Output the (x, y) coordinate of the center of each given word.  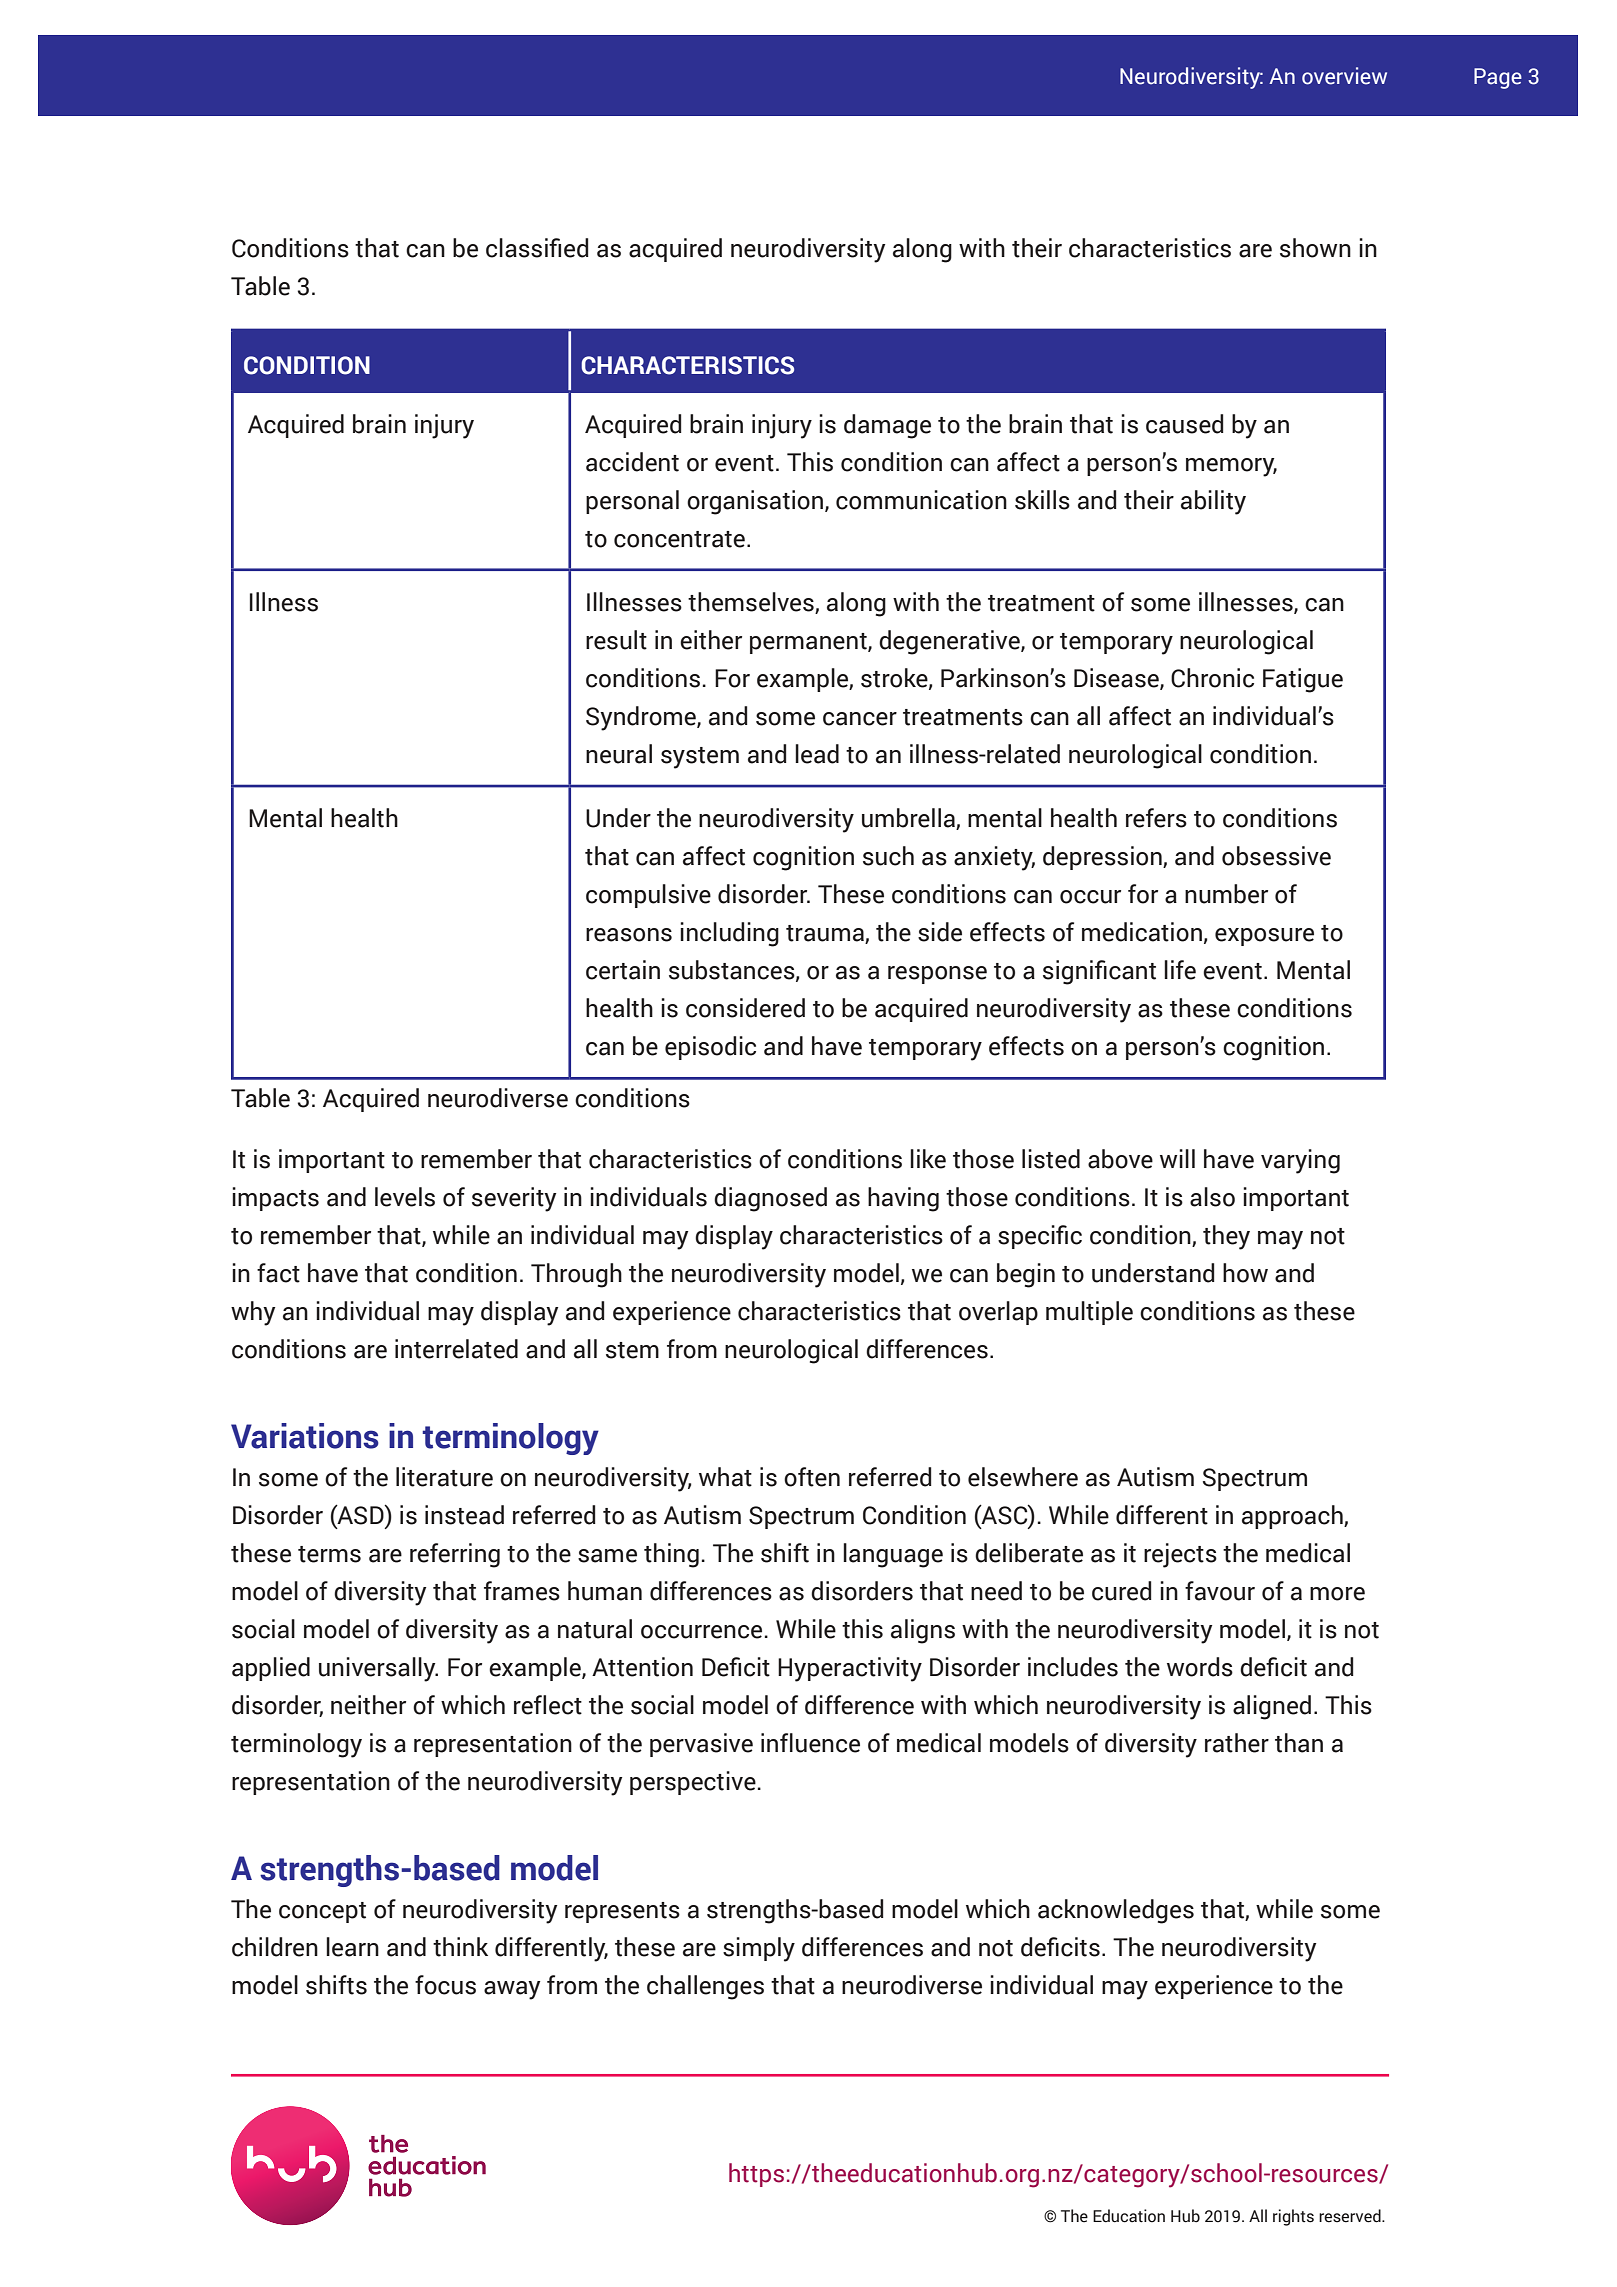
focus (445, 1985)
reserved (1351, 2216)
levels (405, 1197)
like (928, 1159)
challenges (705, 1987)
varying (1300, 1161)
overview (1344, 76)
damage (887, 426)
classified (537, 248)
